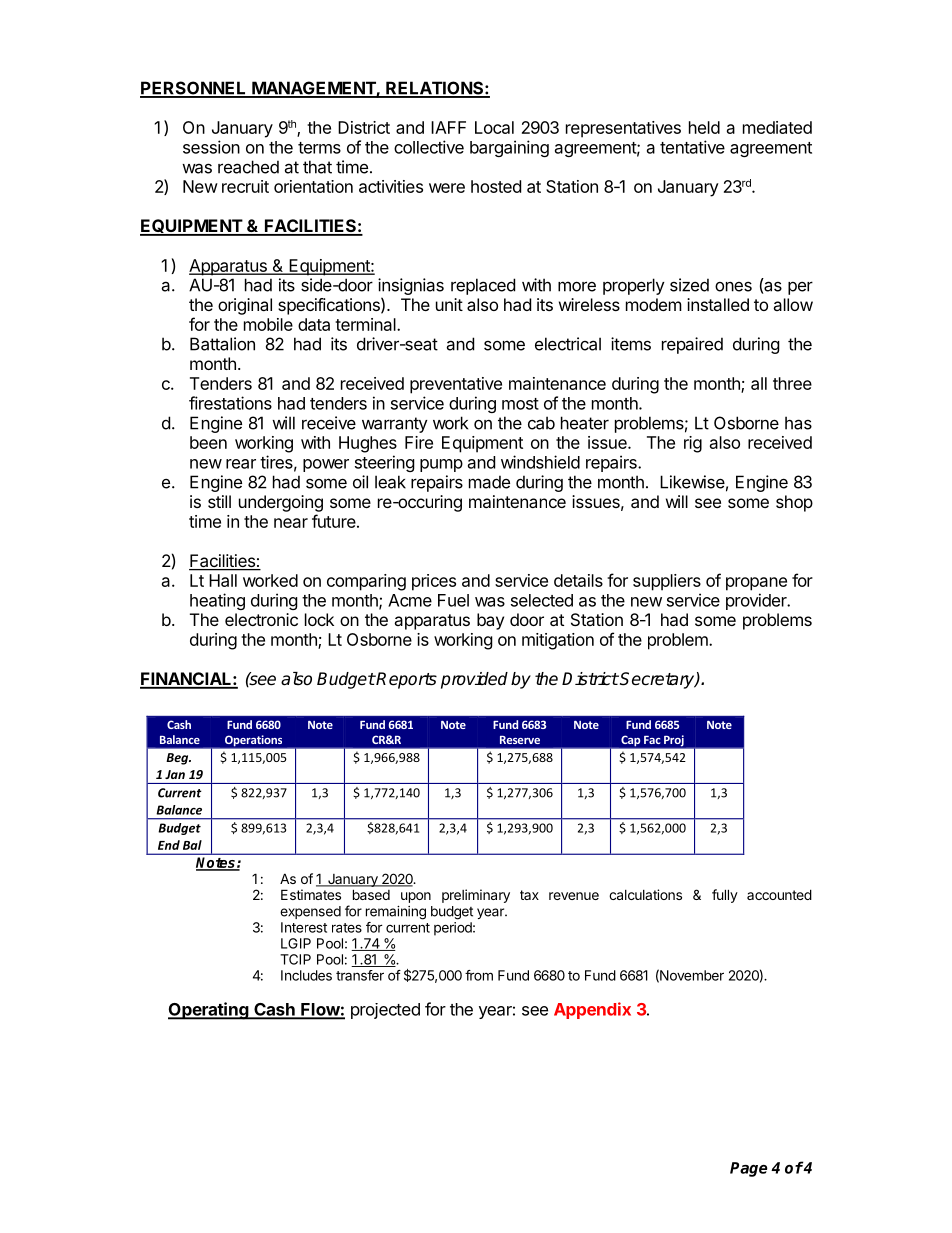 The width and height of the screenshot is (952, 1233). Describe the element at coordinates (209, 1011) in the screenshot. I see `Operating` at that location.
